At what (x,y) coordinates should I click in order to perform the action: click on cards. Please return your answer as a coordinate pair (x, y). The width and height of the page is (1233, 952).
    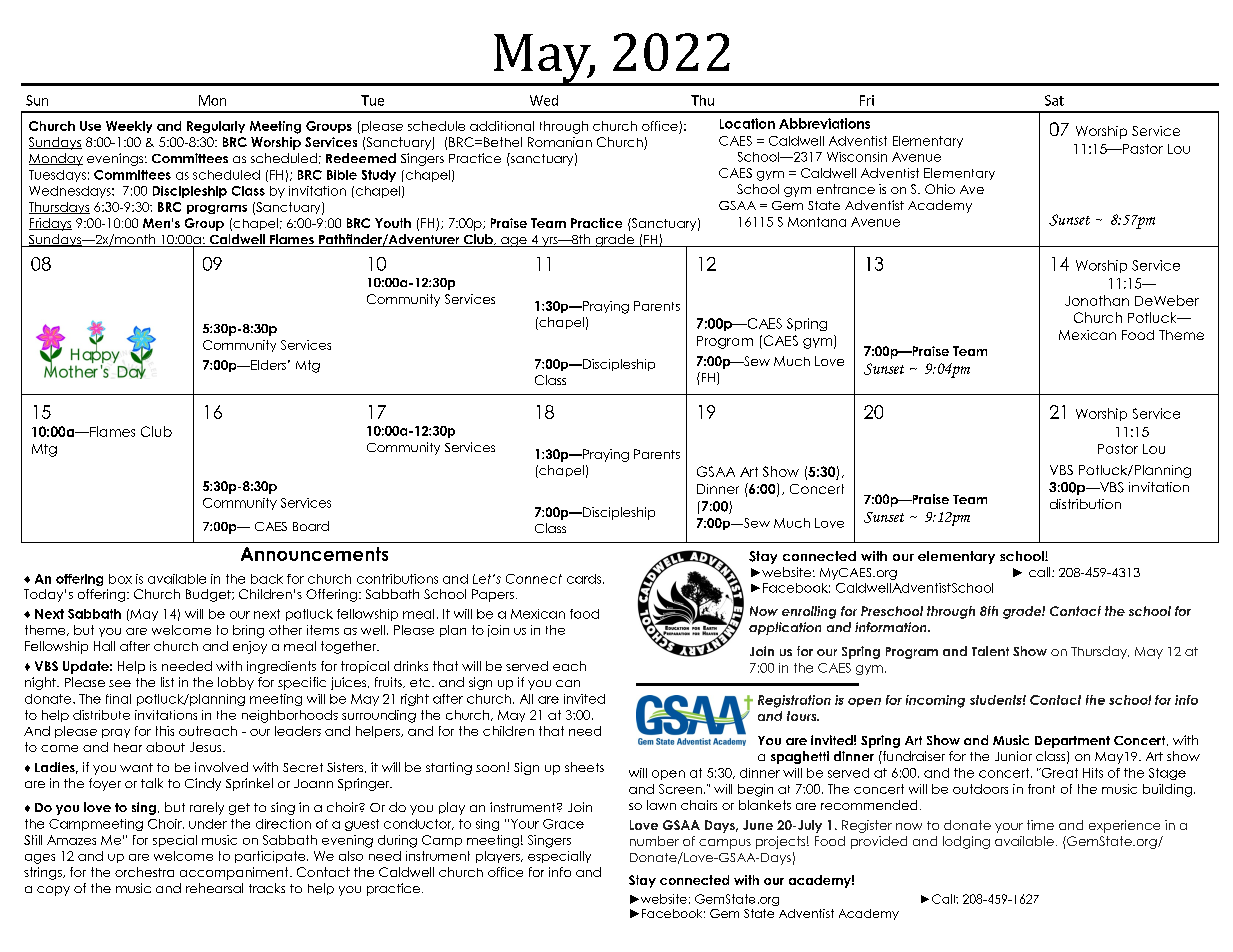
    Looking at the image, I should click on (585, 579).
